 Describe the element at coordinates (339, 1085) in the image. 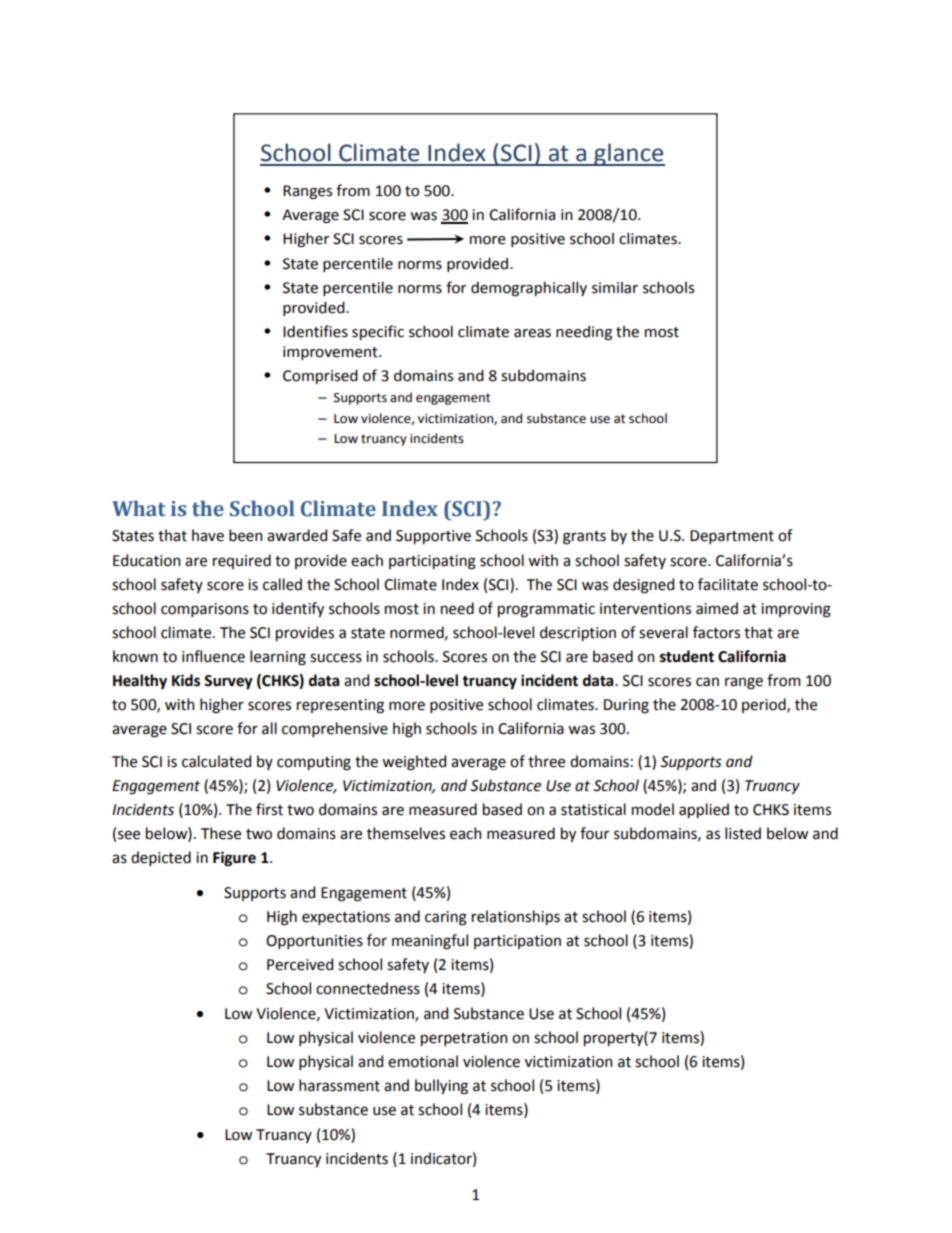

I see `harassment` at that location.
